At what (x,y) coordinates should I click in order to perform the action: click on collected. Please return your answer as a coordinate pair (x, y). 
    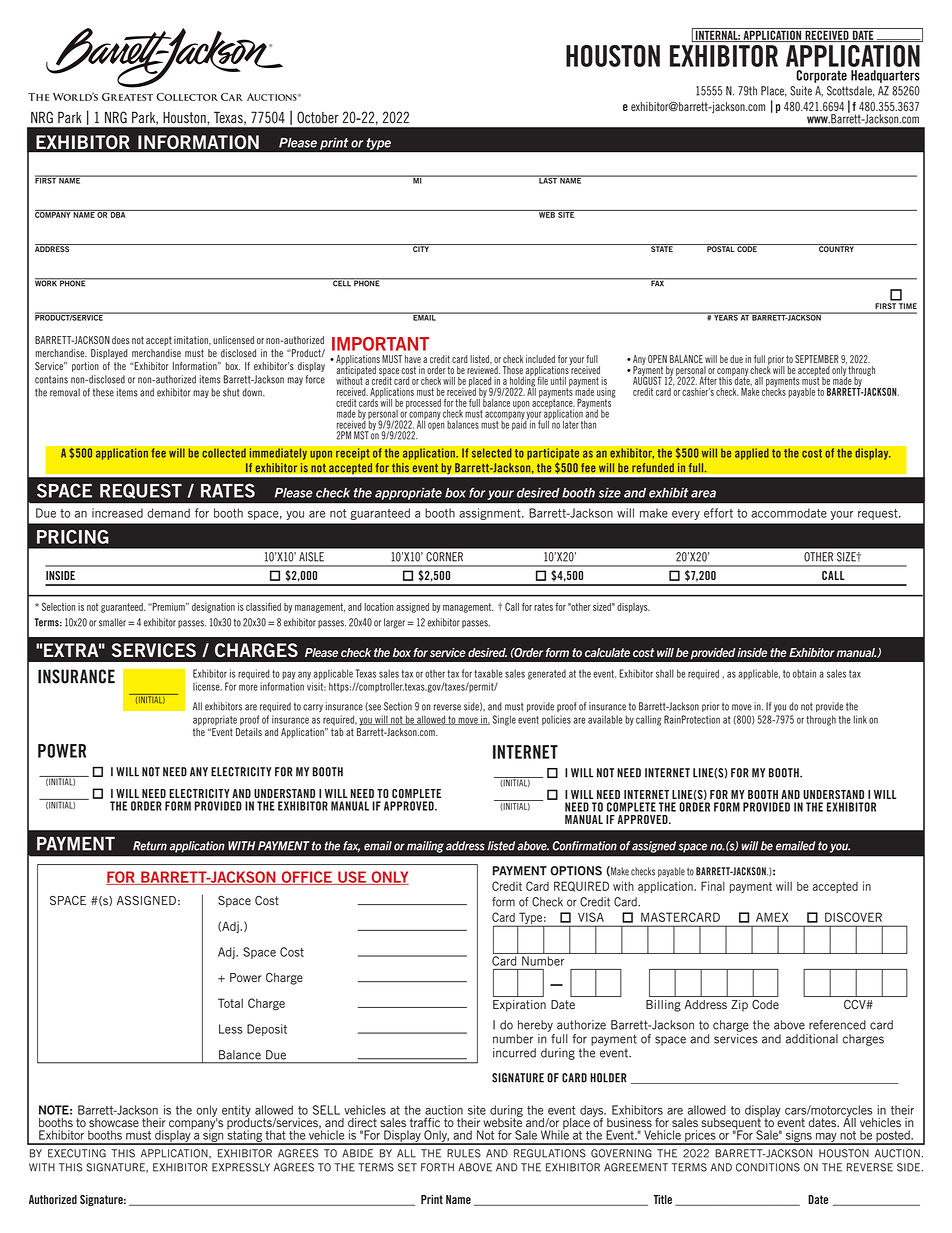
    Looking at the image, I should click on (224, 453).
